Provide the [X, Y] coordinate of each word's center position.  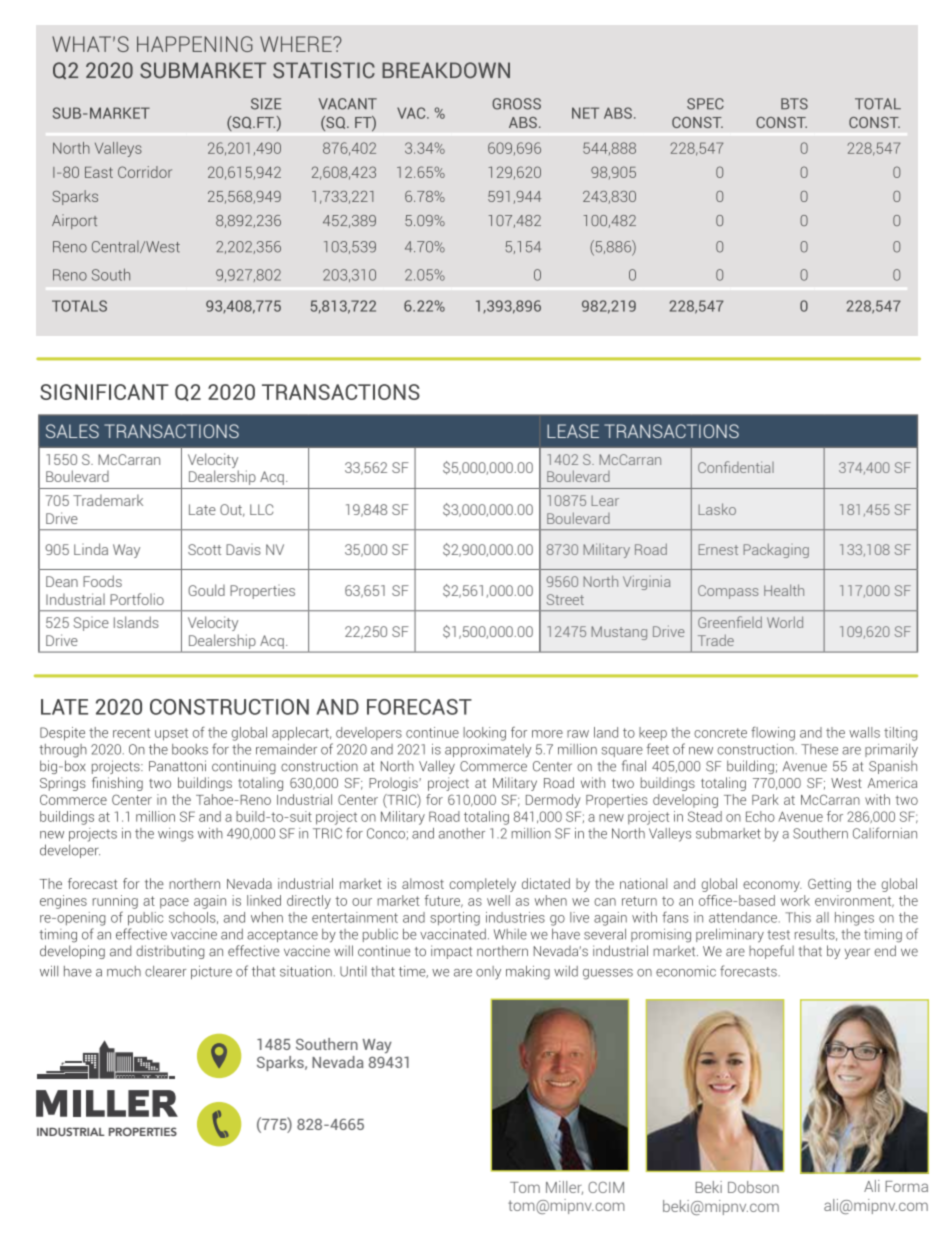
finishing [117, 784]
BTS [794, 104]
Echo [760, 816]
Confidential [736, 467]
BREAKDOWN [446, 70]
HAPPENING [195, 44]
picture [211, 972]
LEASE [573, 431]
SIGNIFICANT [104, 392]
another [462, 833]
